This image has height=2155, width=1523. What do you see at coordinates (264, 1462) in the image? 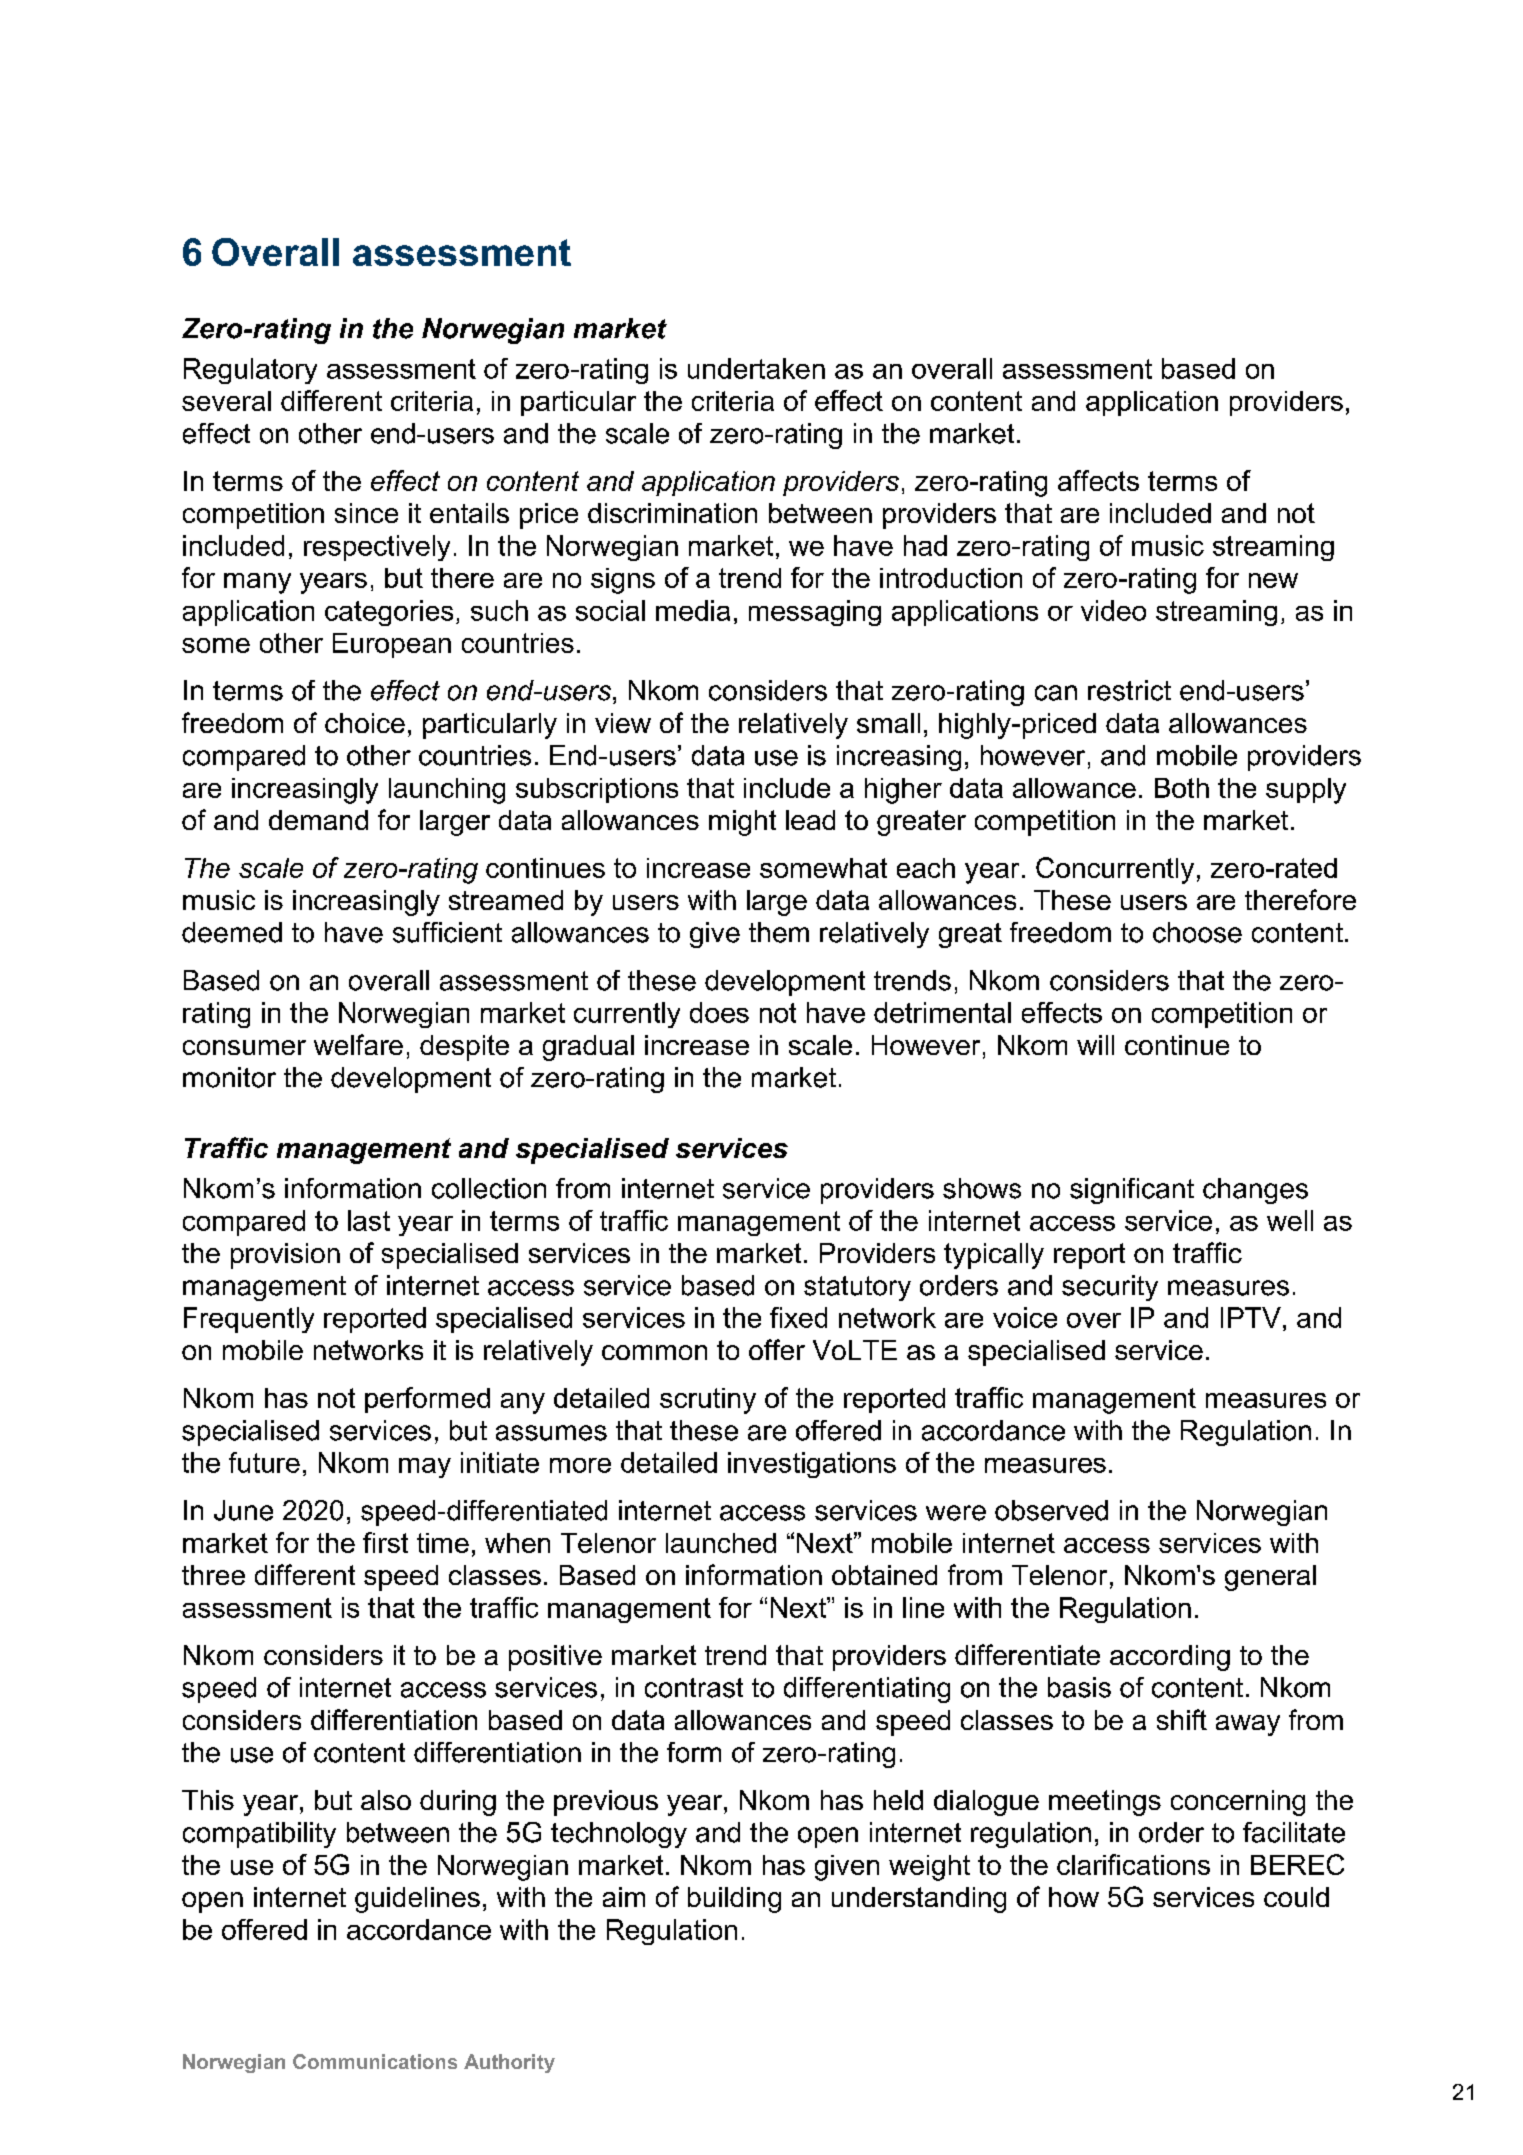
I see `future` at bounding box center [264, 1462].
